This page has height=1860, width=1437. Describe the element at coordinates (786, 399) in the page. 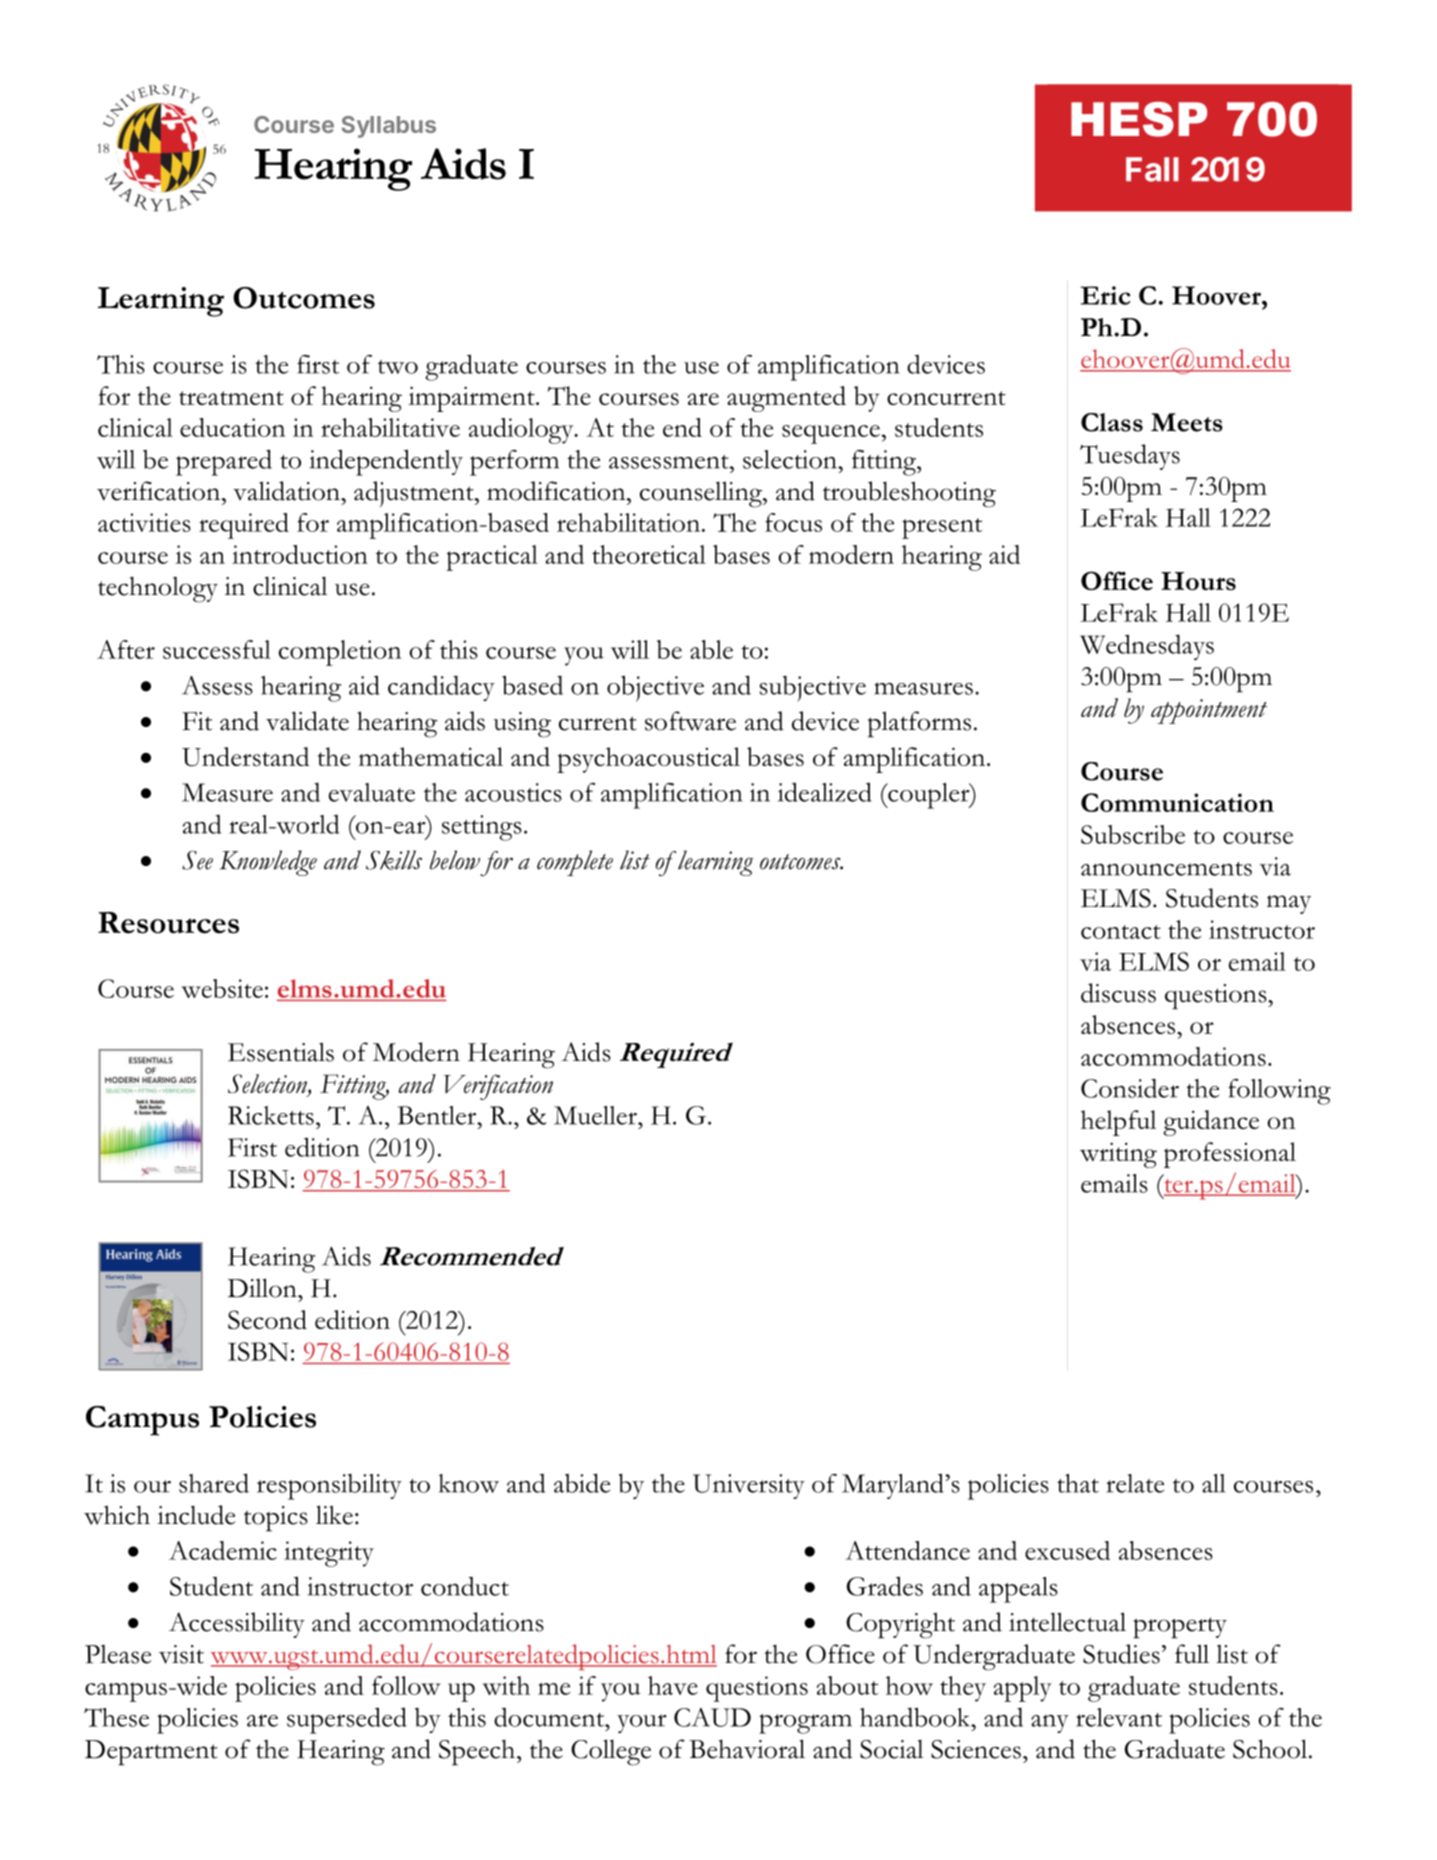

I see `augmented` at that location.
